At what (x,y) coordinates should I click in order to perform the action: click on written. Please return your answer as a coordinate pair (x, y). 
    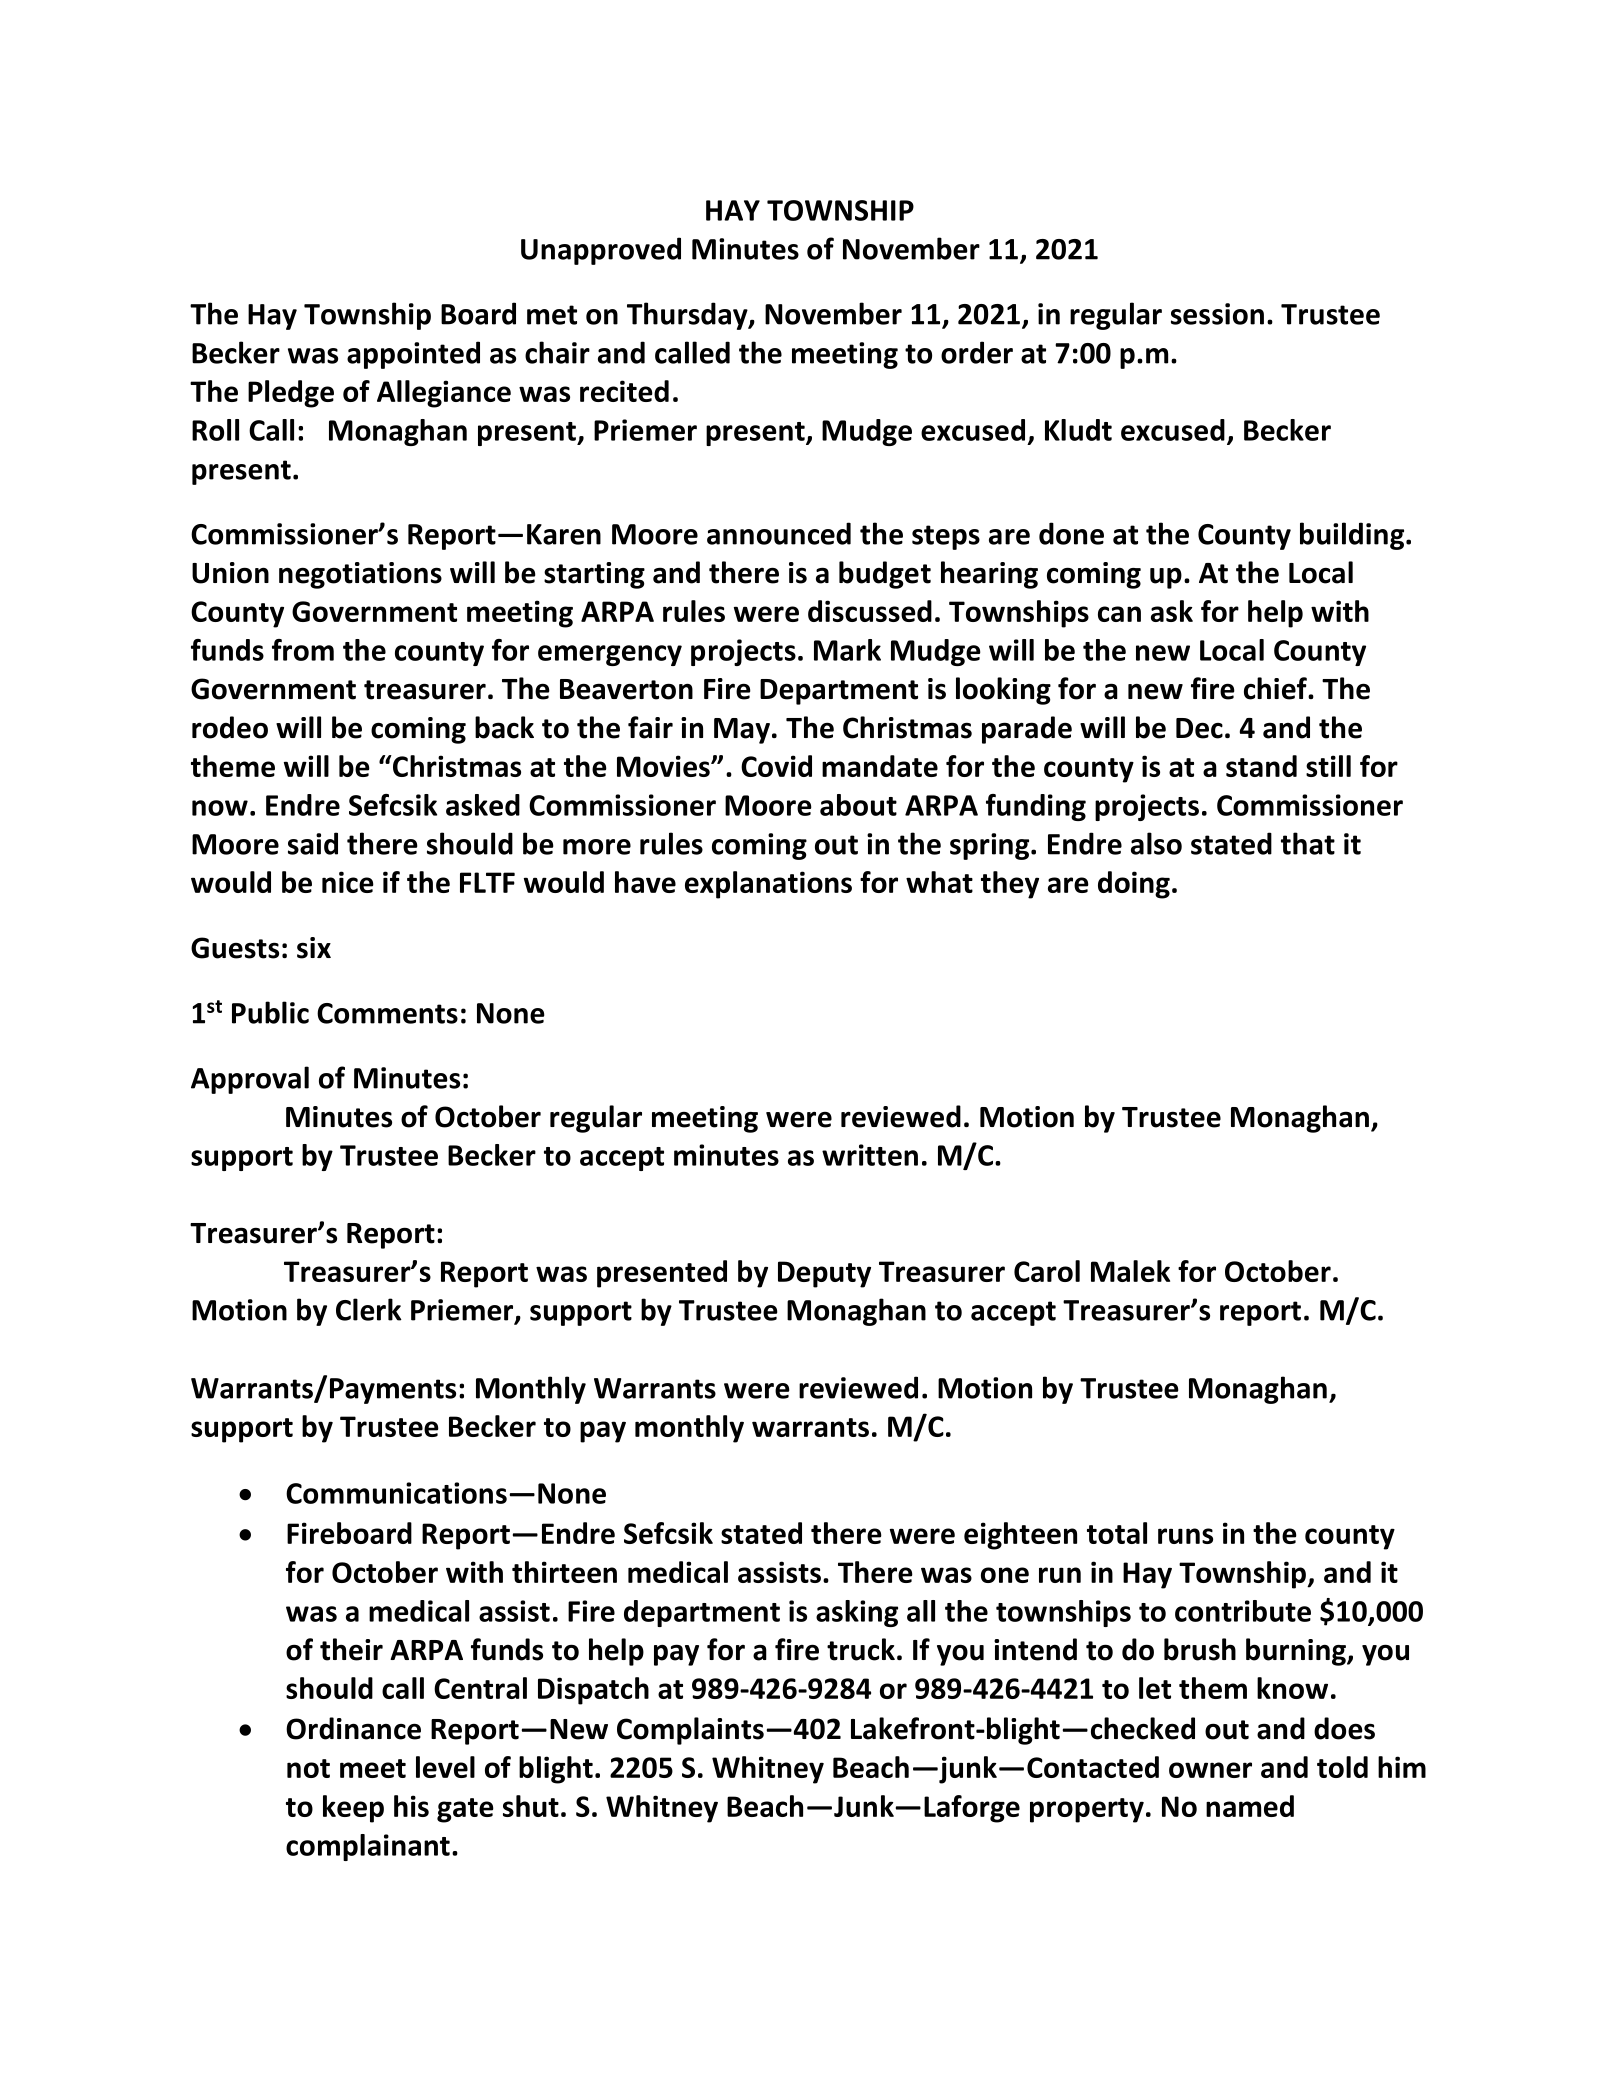
    Looking at the image, I should click on (870, 1155).
